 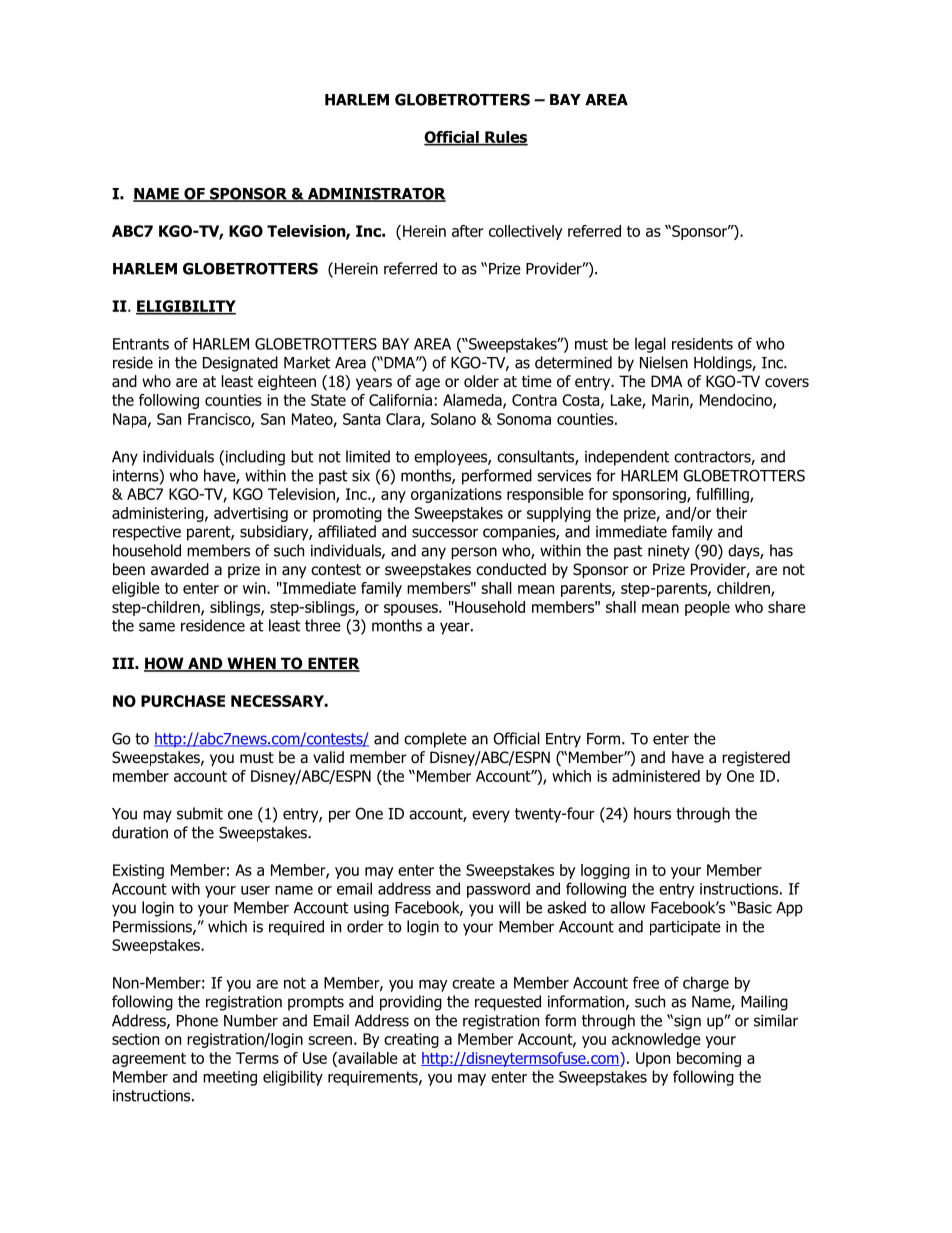 What do you see at coordinates (435, 740) in the screenshot?
I see `complete` at bounding box center [435, 740].
